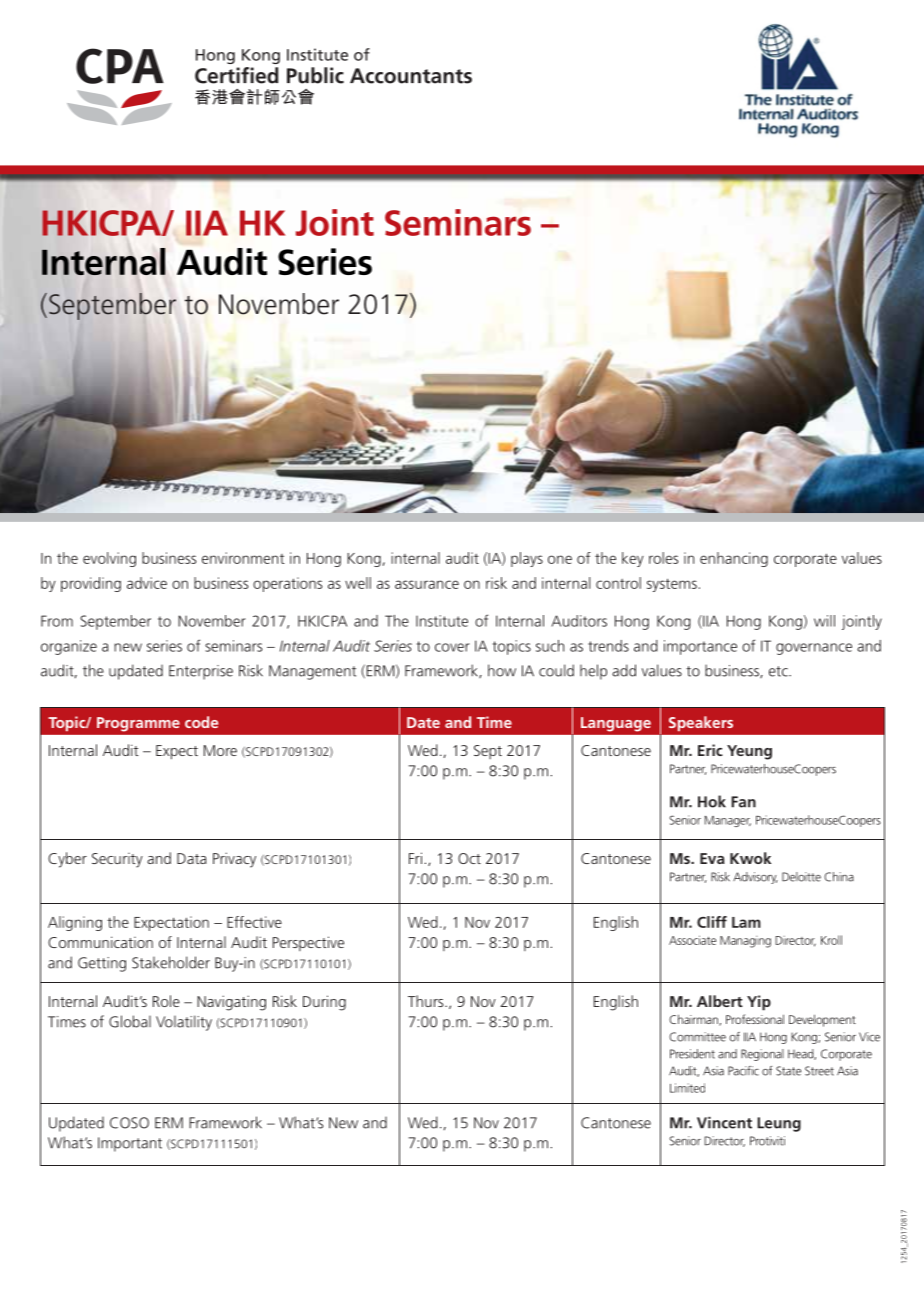 This screenshot has width=924, height=1308. Describe the element at coordinates (734, 559) in the screenshot. I see `enhancing` at that location.
